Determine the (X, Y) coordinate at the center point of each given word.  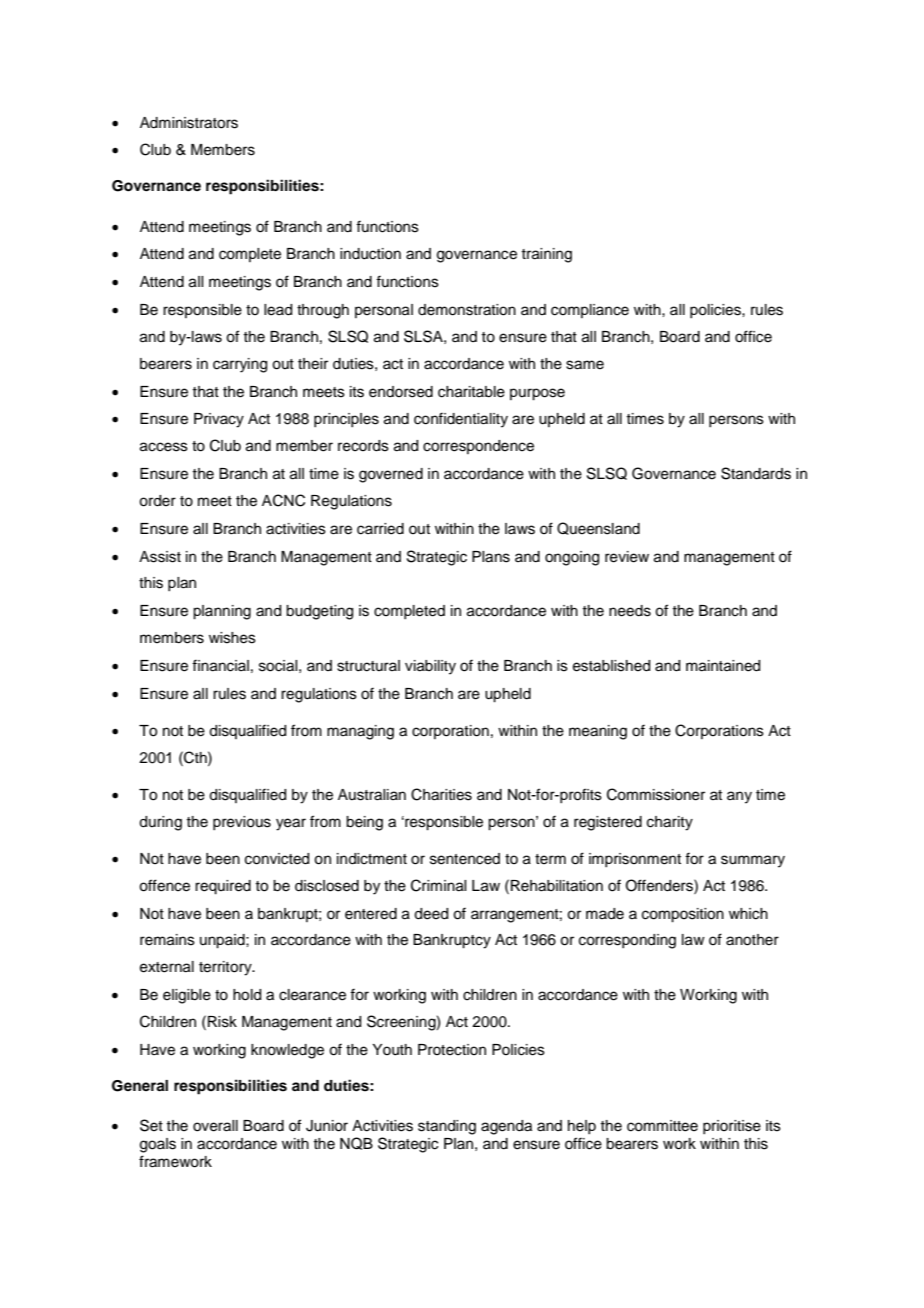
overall (215, 1126)
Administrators (189, 123)
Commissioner (656, 794)
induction (370, 254)
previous (242, 823)
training (546, 255)
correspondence (478, 447)
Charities (441, 794)
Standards (756, 473)
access (164, 447)
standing (447, 1127)
